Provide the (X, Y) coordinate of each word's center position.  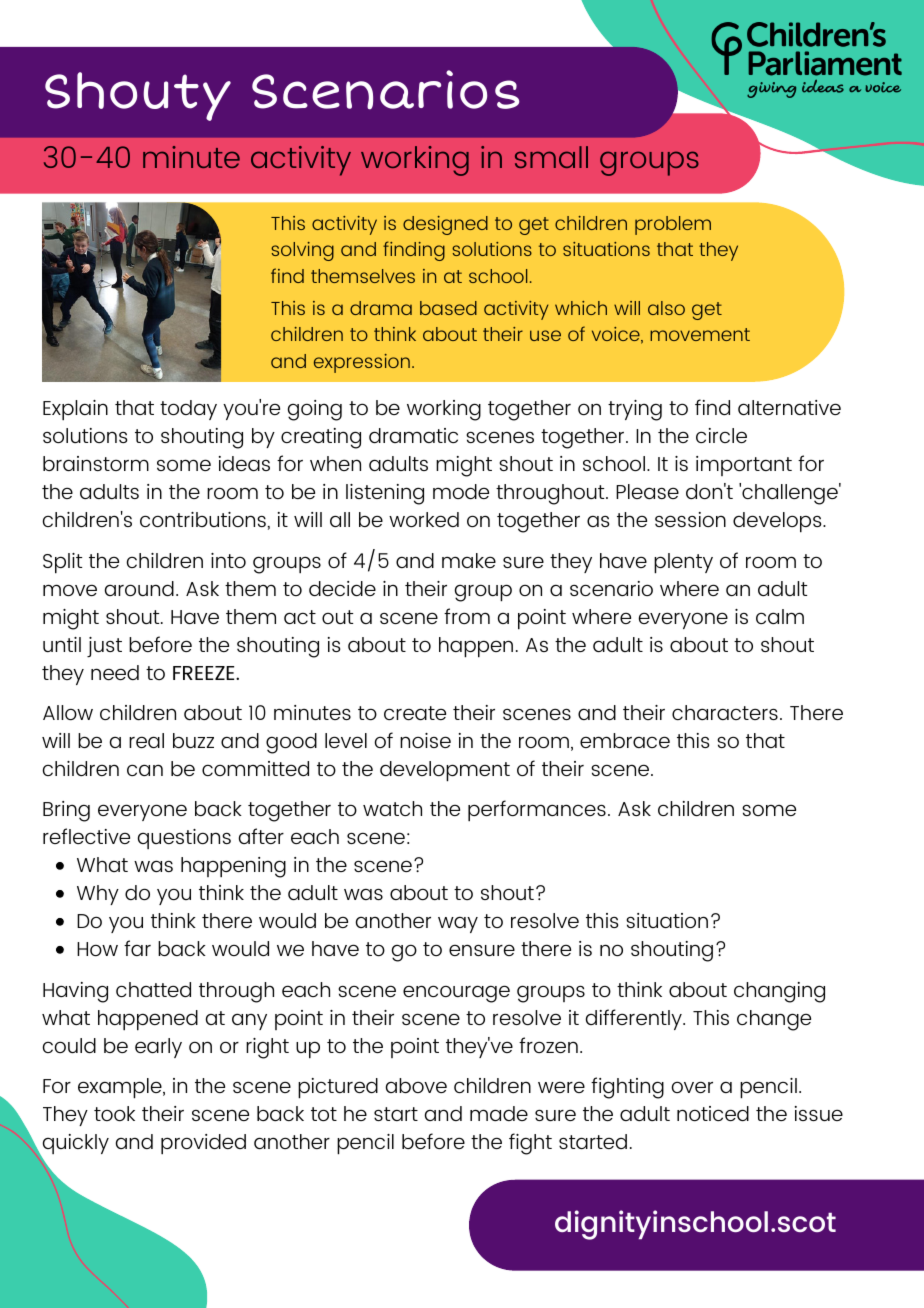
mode (461, 491)
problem (673, 225)
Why (98, 895)
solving (302, 251)
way (458, 924)
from (467, 616)
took (114, 1113)
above (416, 1085)
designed (445, 225)
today (188, 410)
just (104, 647)
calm (780, 616)
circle (721, 435)
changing (779, 992)
